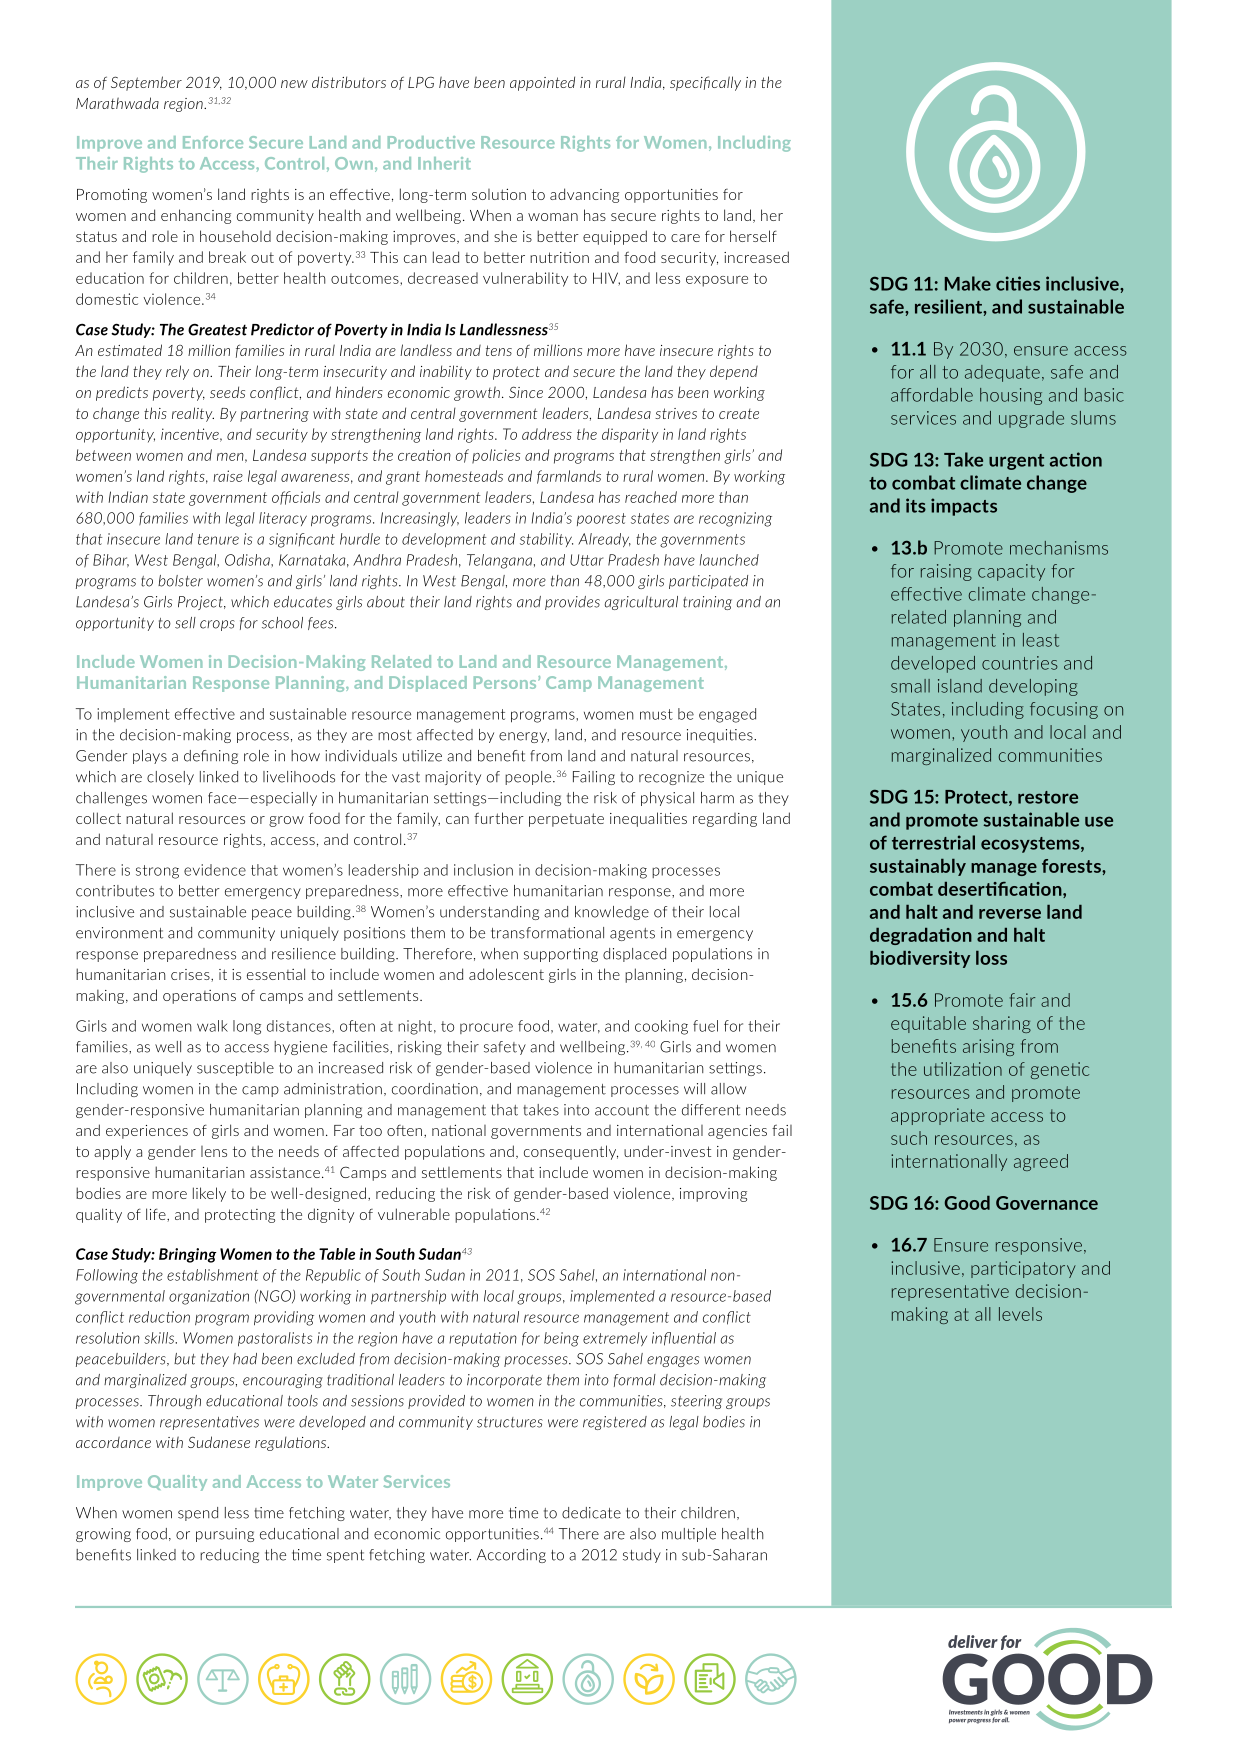 The height and width of the document is (1763, 1247). Describe the element at coordinates (1016, 462) in the document. I see `urgent` at that location.
